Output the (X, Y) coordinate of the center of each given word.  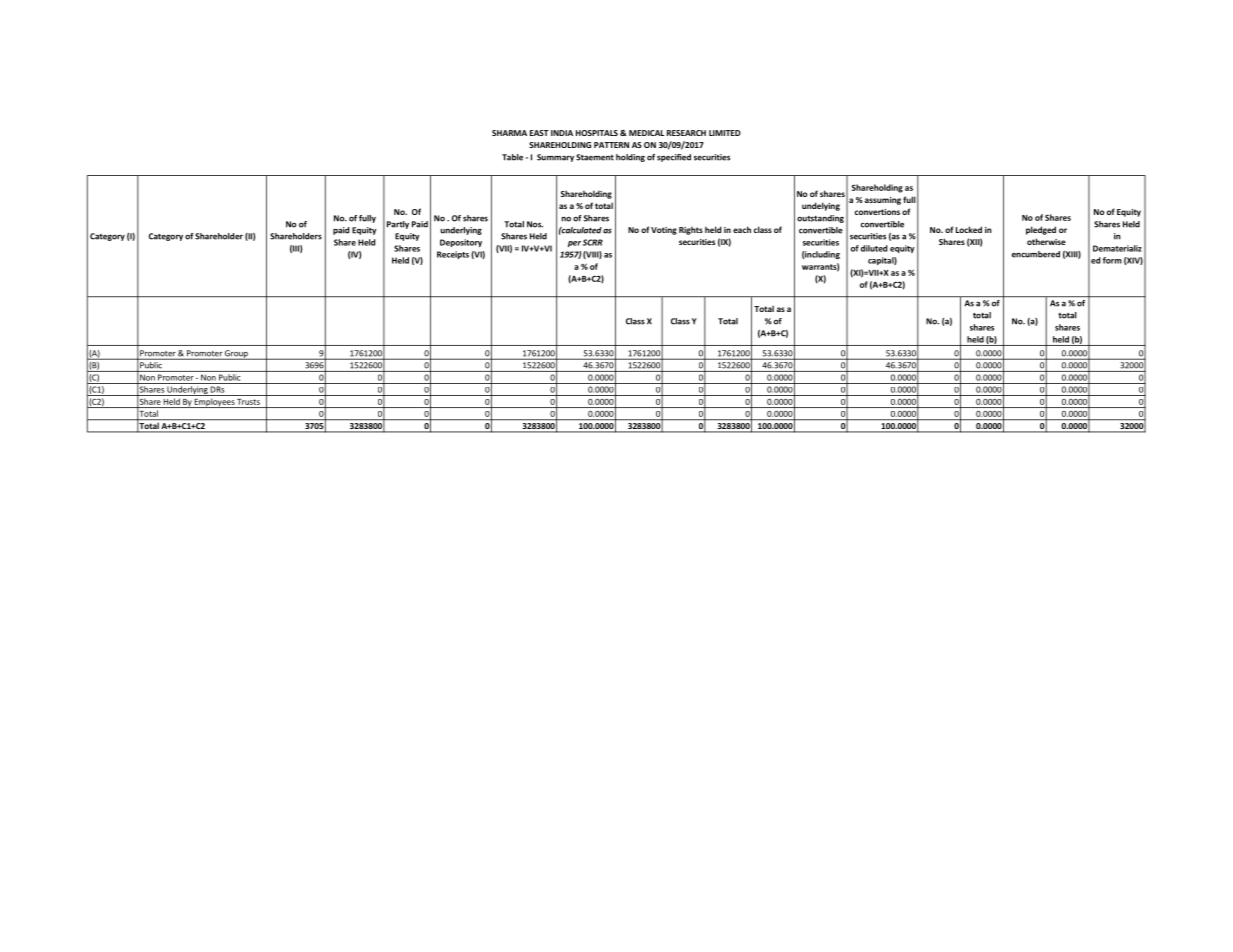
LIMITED (725, 133)
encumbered (1036, 254)
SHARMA (509, 133)
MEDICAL (646, 133)
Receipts (453, 255)
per (574, 244)
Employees (214, 403)
